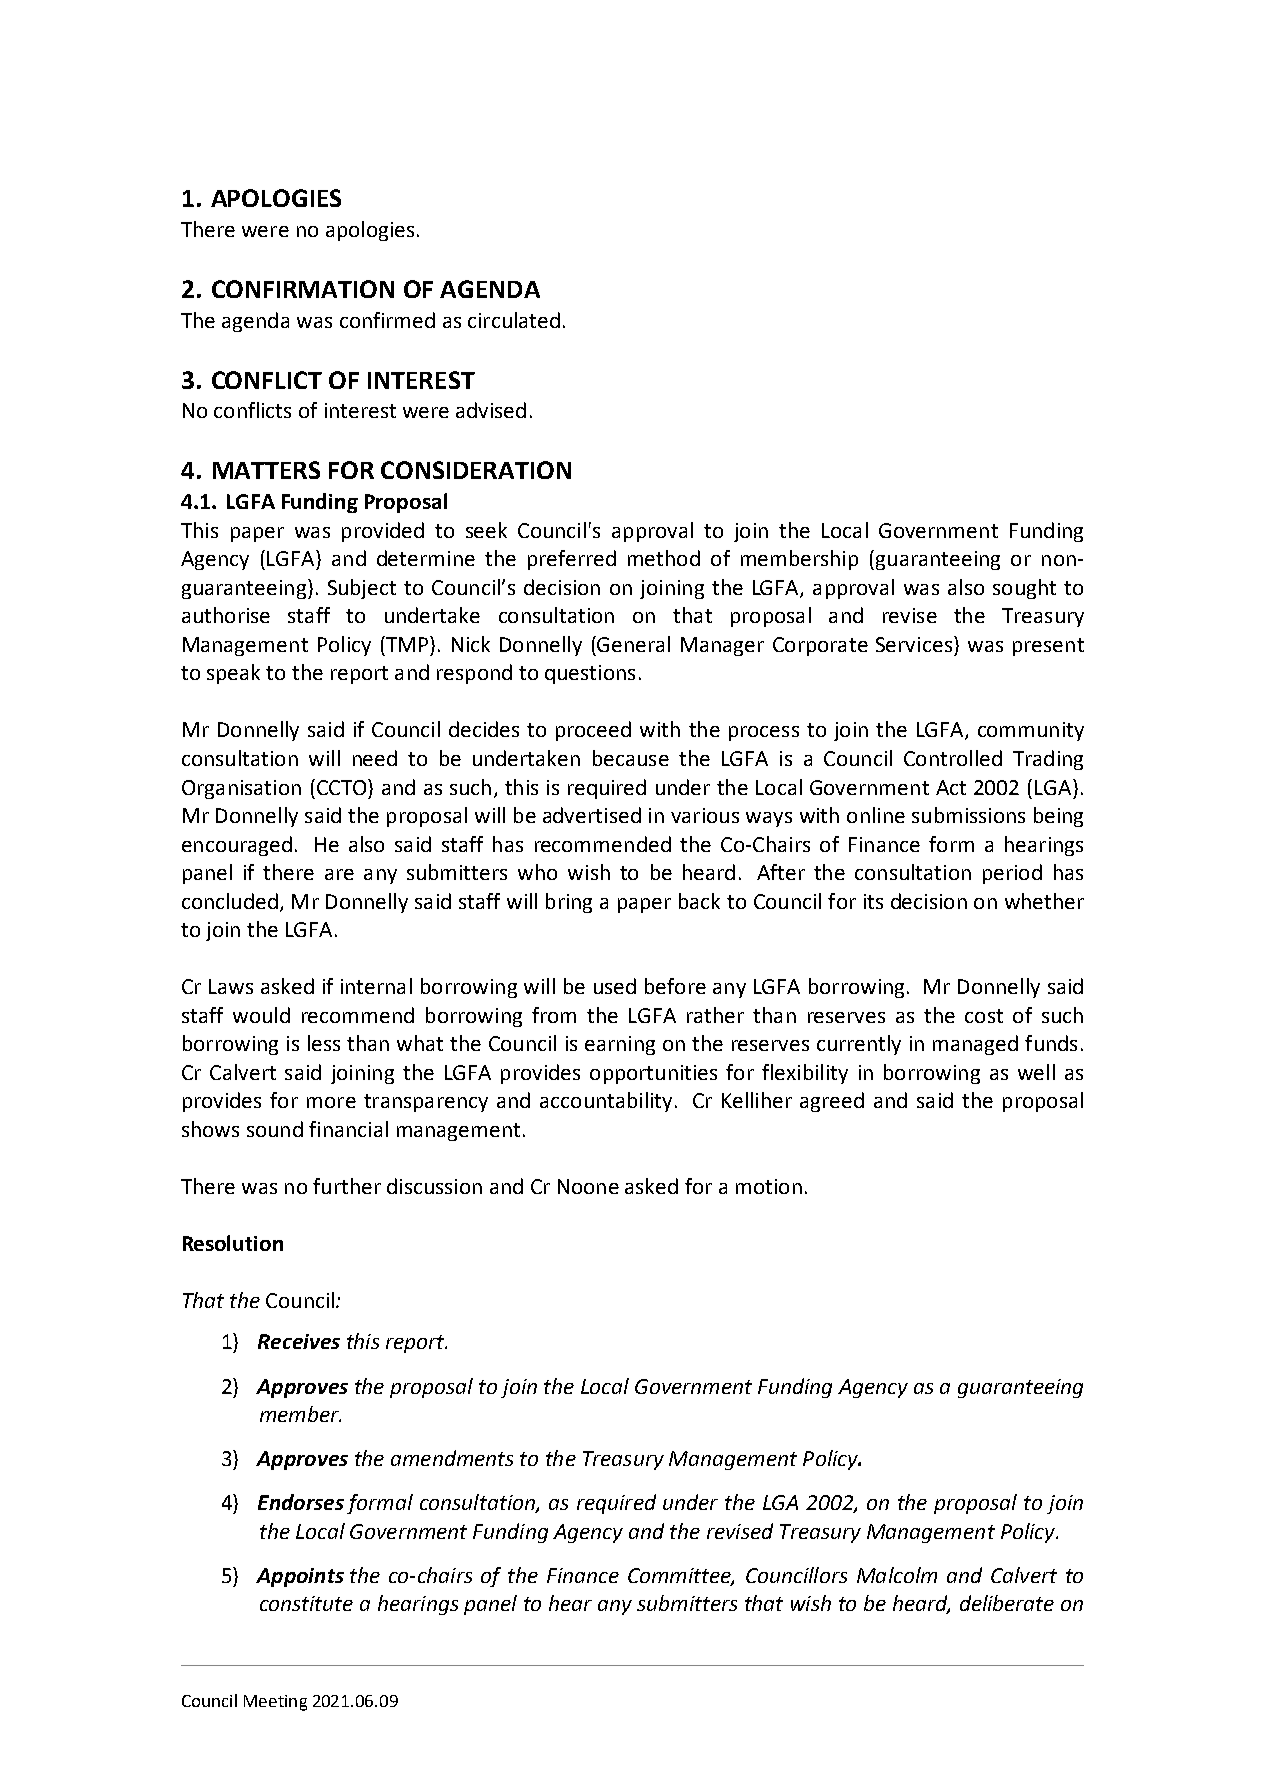 Image resolution: width=1265 pixels, height=1789 pixels. Describe the element at coordinates (984, 1016) in the screenshot. I see `cost` at that location.
